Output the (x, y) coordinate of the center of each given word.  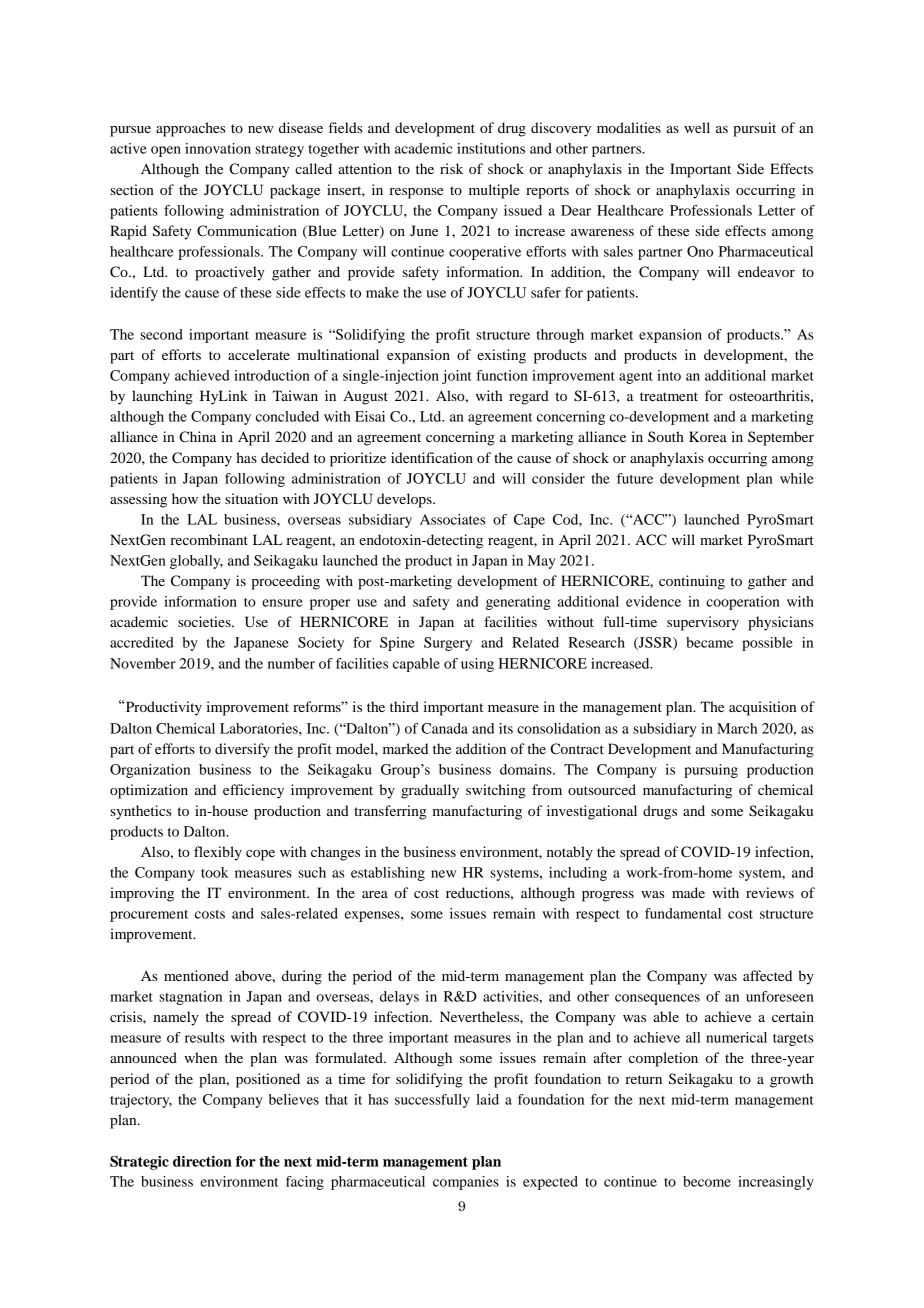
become (707, 1181)
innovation (218, 148)
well (697, 127)
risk (451, 168)
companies (466, 1183)
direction (202, 1161)
